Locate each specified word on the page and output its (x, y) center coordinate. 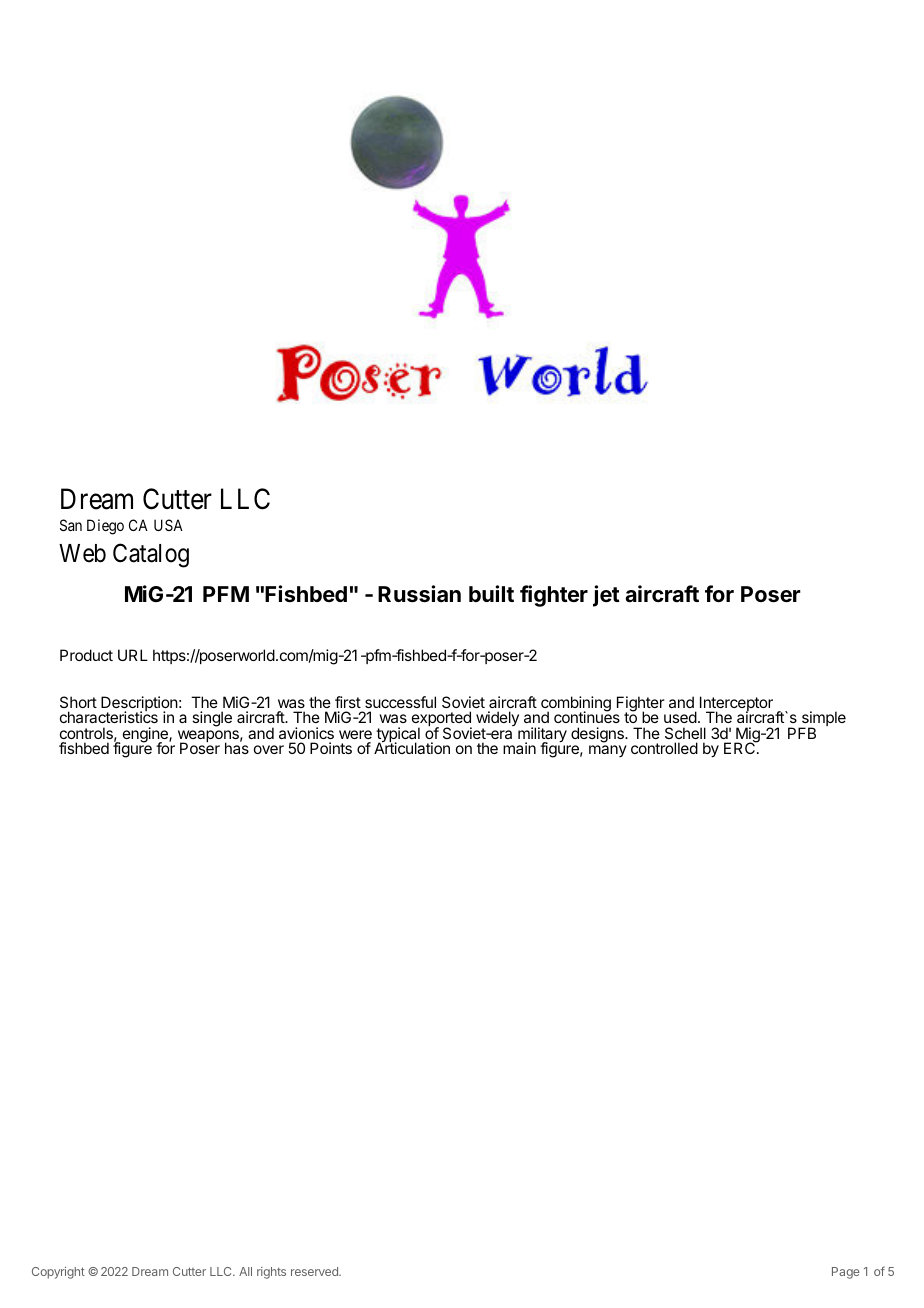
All (245, 1271)
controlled (664, 748)
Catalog (151, 555)
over (269, 749)
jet (606, 596)
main (519, 748)
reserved (315, 1271)
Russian (419, 594)
